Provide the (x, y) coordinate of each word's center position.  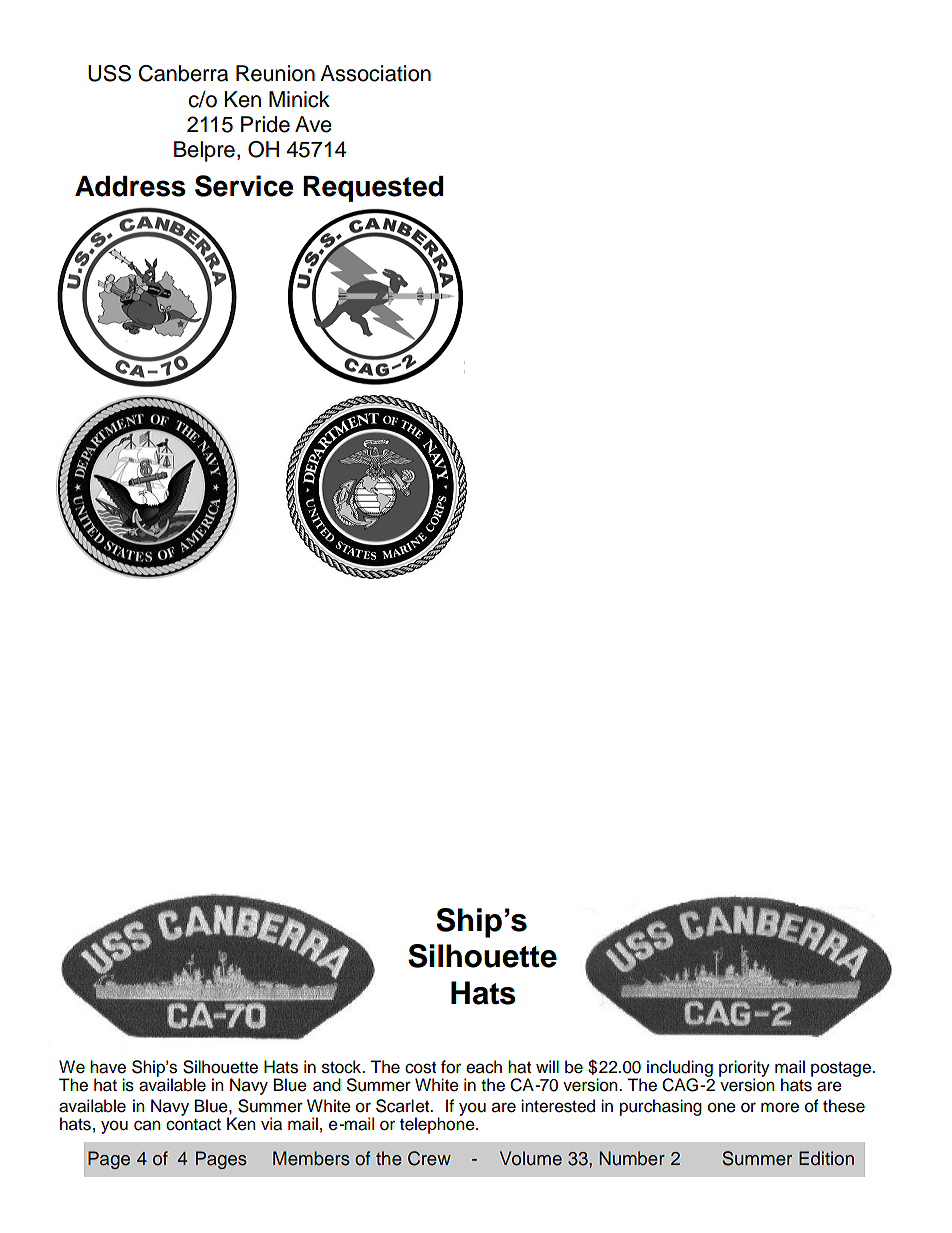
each (484, 1067)
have (108, 1067)
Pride (265, 124)
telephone (438, 1124)
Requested (373, 189)
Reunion (275, 73)
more (780, 1107)
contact (193, 1125)
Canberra (183, 73)
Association (375, 73)
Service (244, 186)
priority (744, 1069)
